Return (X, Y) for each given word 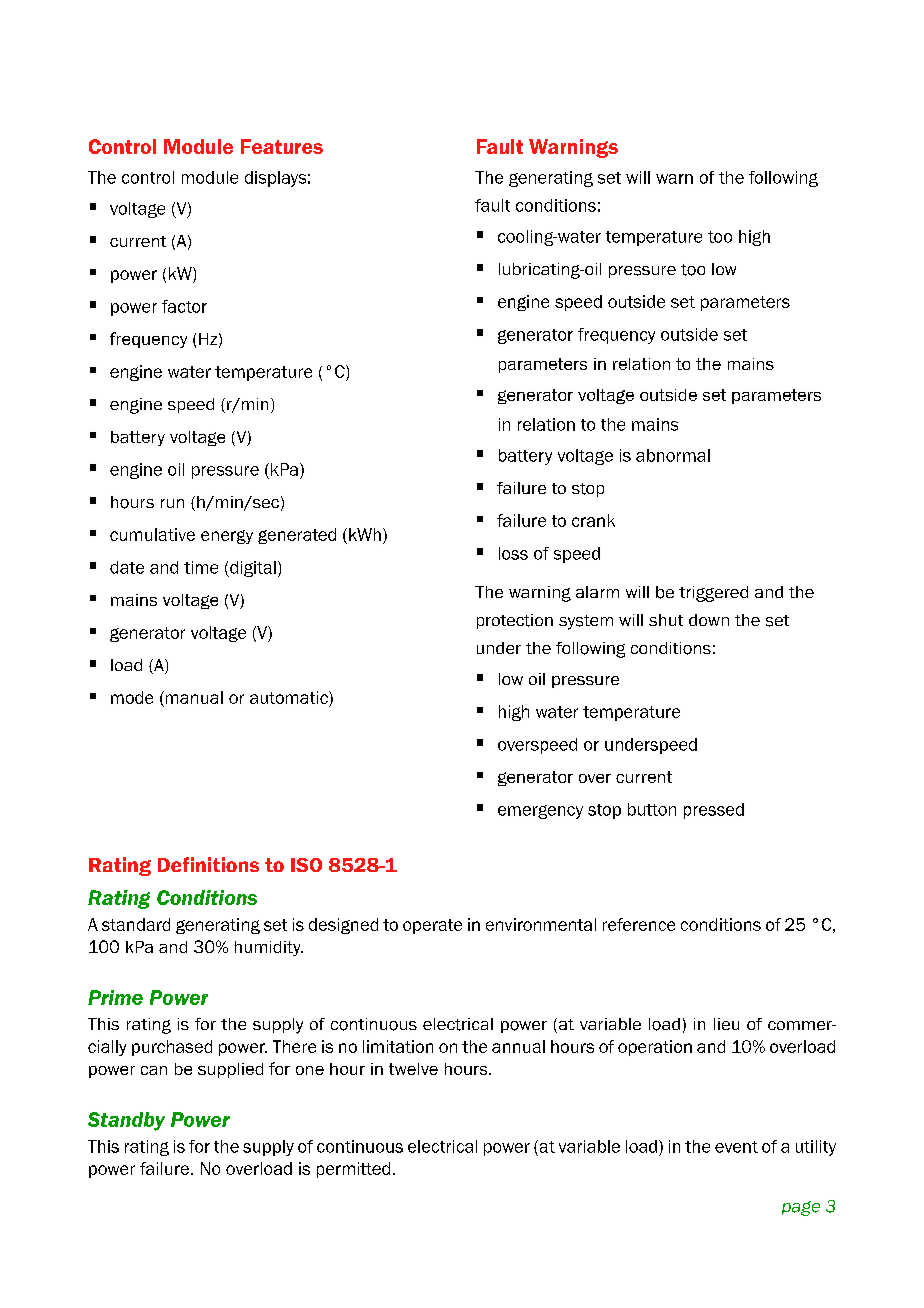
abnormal (673, 455)
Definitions (208, 864)
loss (513, 553)
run (172, 503)
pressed (714, 811)
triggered (713, 594)
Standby (126, 1121)
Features (282, 146)
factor (184, 306)
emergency (540, 812)
